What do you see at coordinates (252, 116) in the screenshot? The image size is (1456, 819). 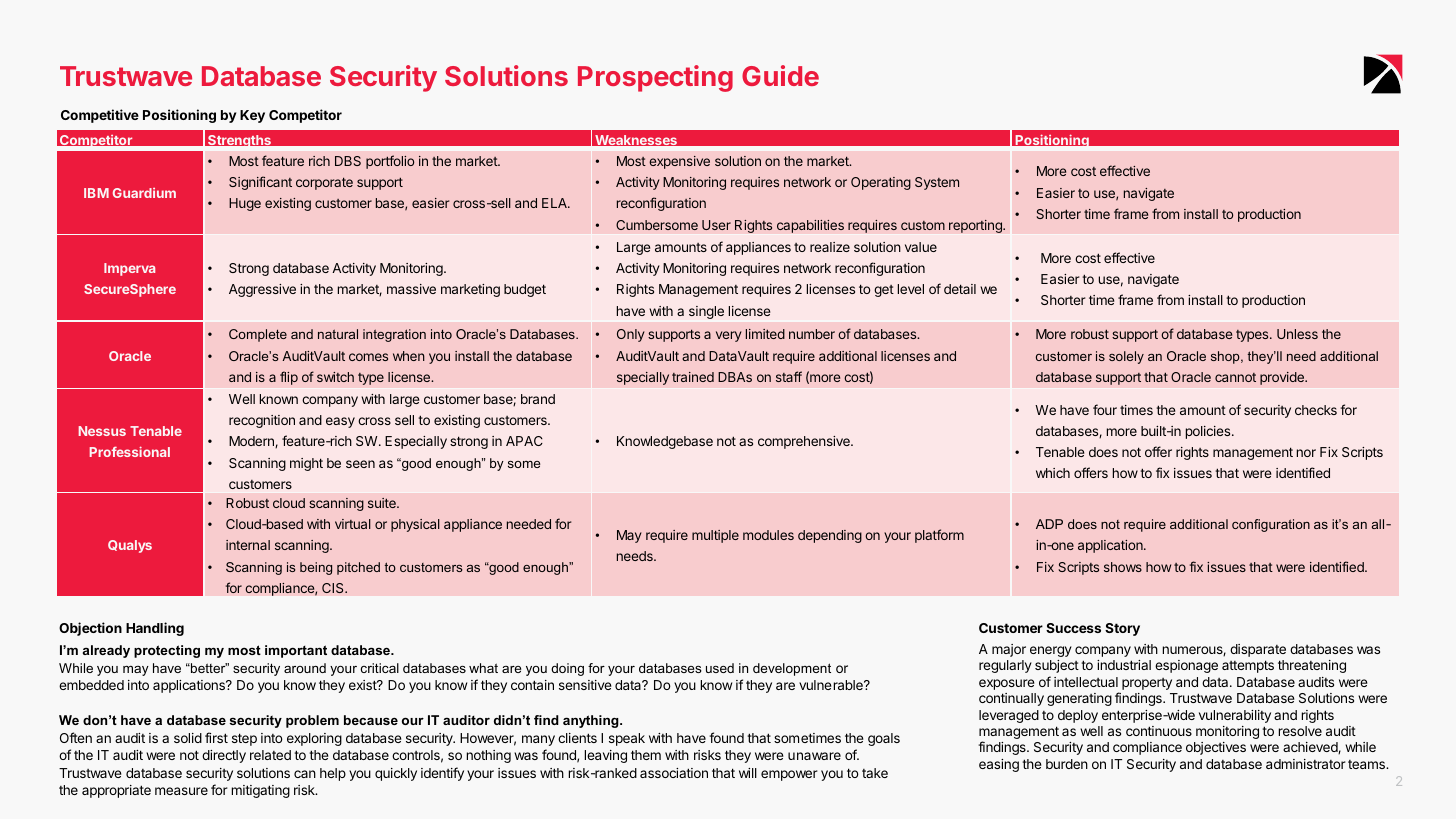 I see `Key` at bounding box center [252, 116].
